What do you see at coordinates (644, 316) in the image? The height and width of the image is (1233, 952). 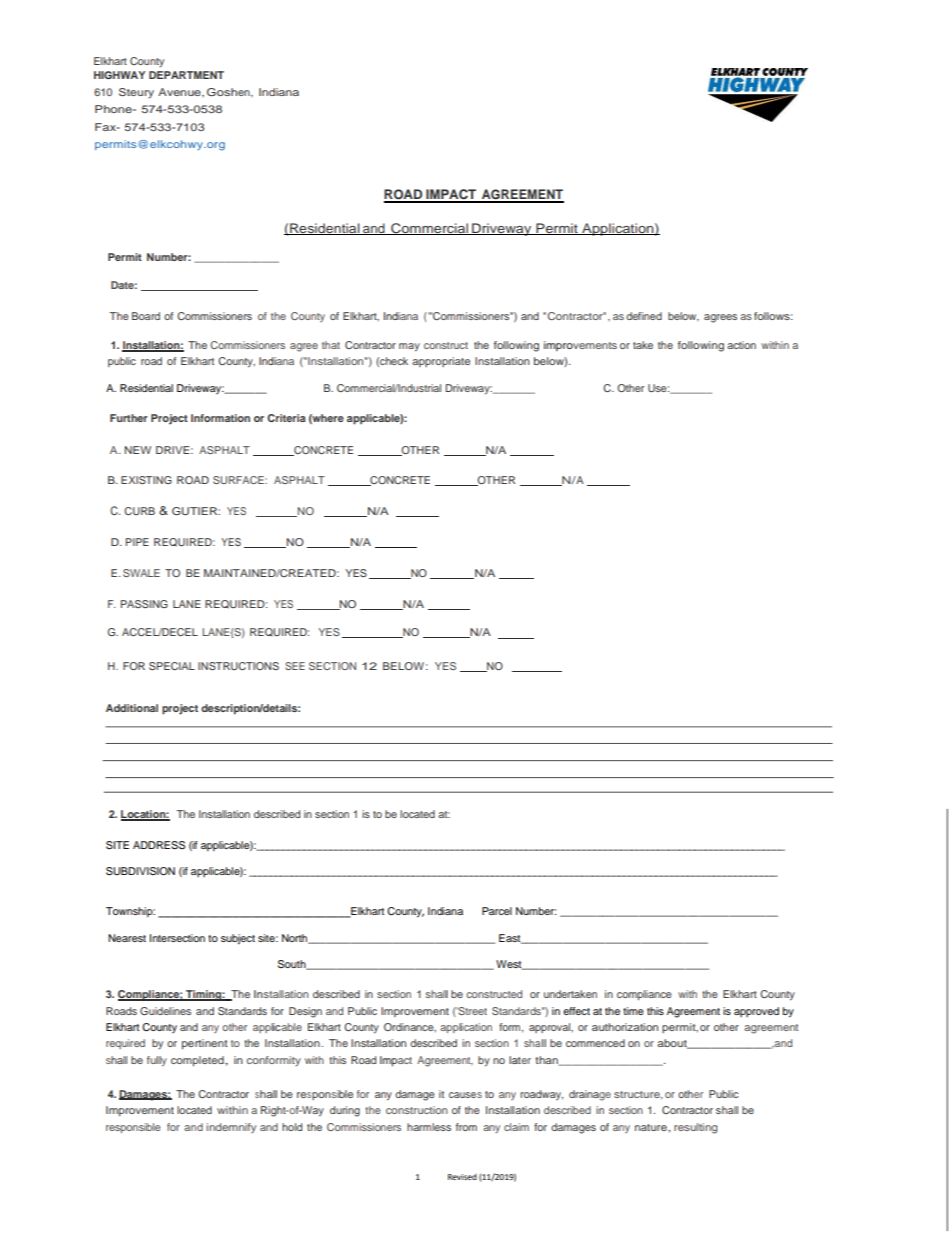 I see `defined` at bounding box center [644, 316].
